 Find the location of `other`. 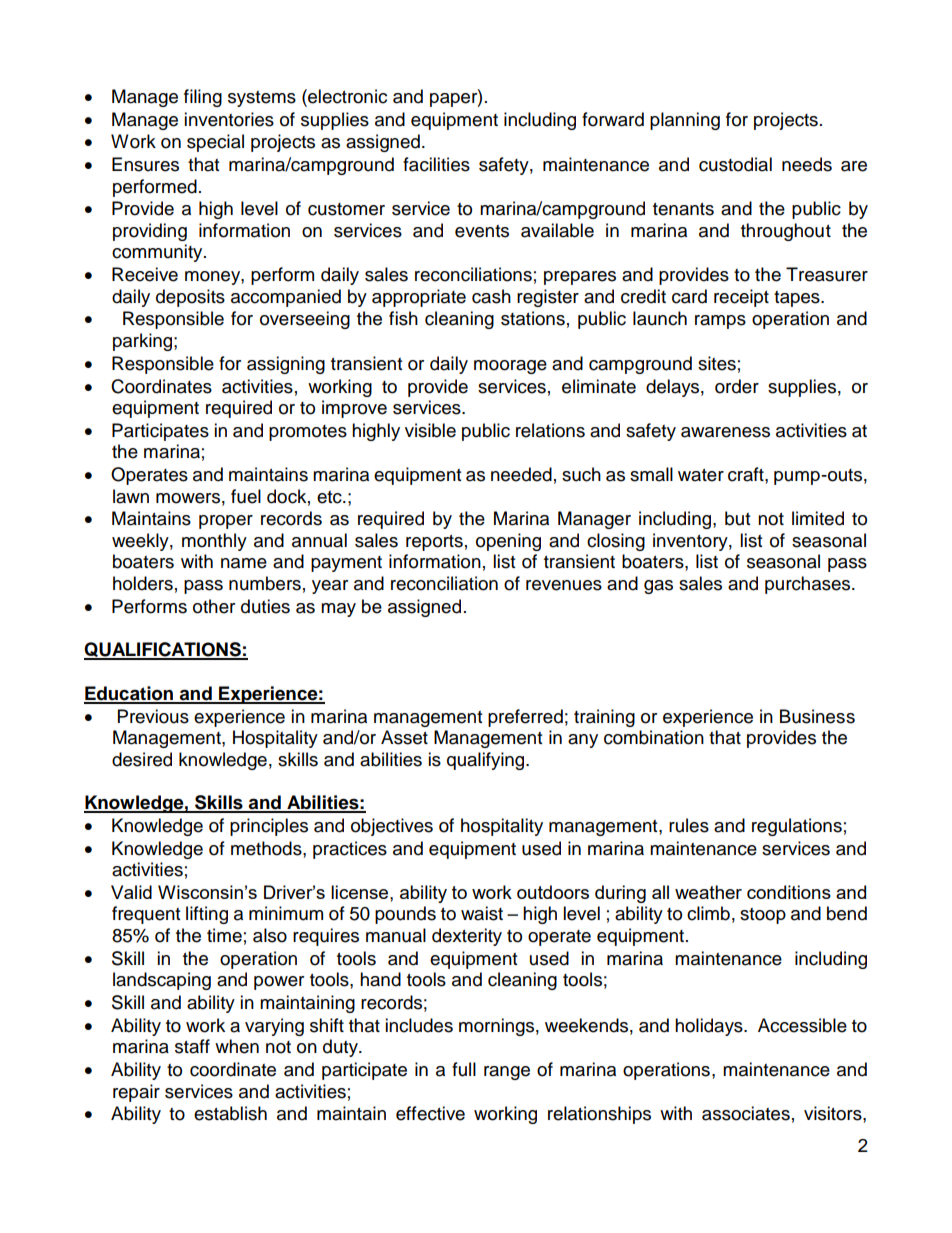

other is located at coordinates (214, 606).
